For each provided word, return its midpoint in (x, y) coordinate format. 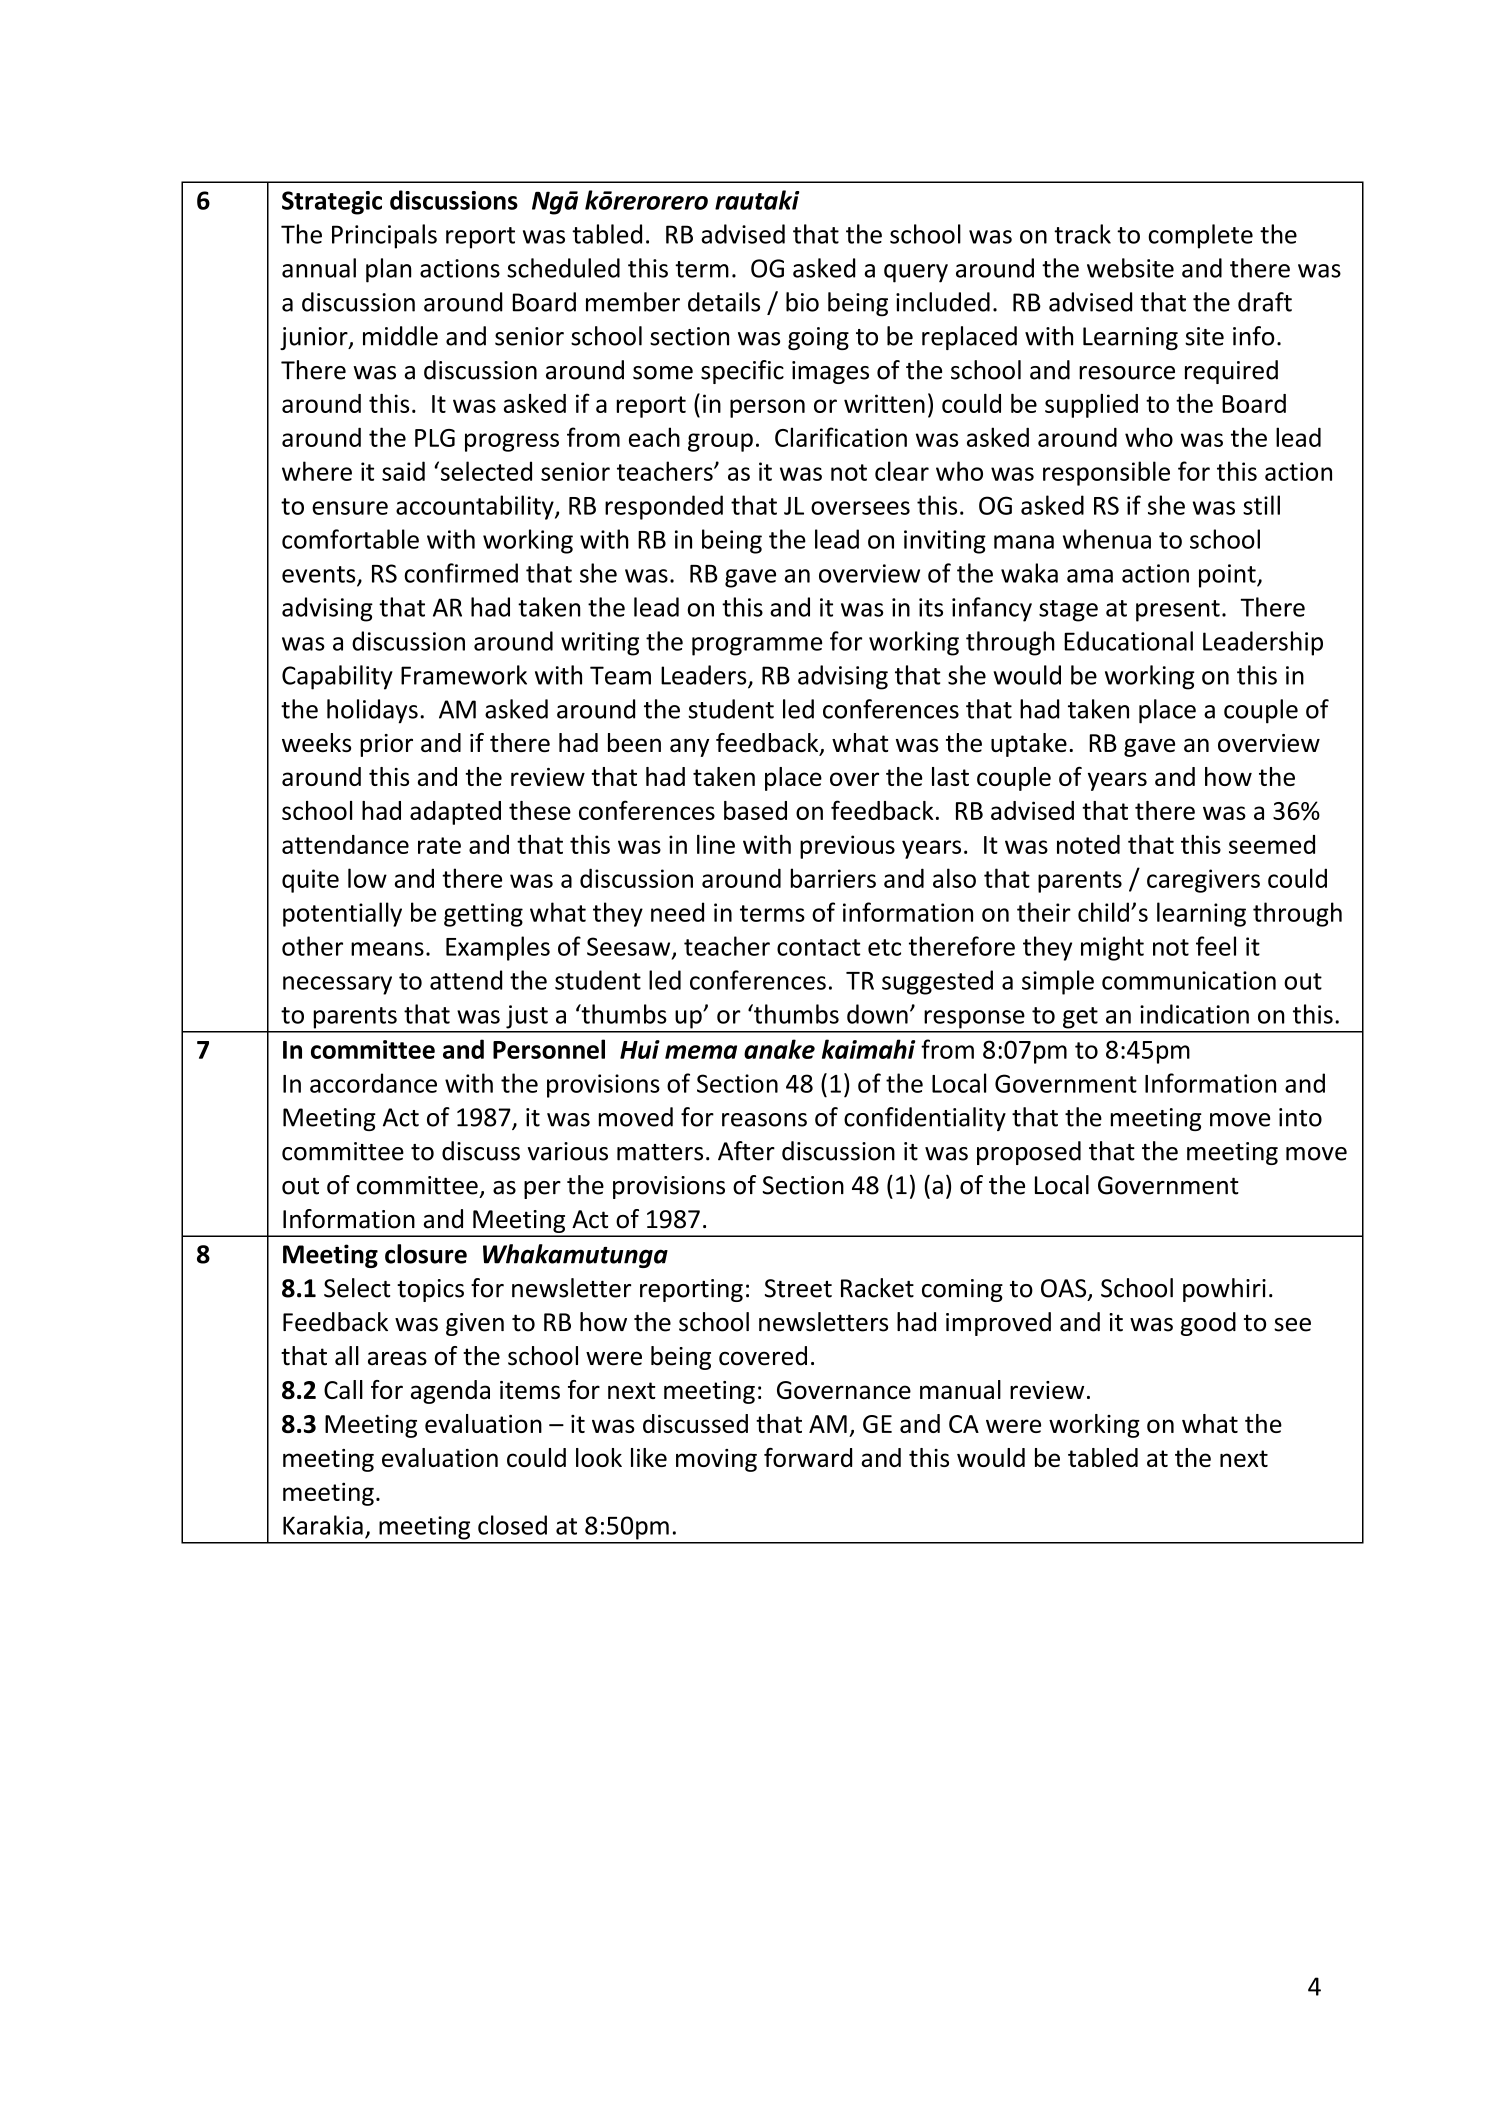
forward (808, 1457)
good (1208, 1324)
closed (512, 1525)
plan (388, 270)
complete (1200, 236)
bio (802, 302)
